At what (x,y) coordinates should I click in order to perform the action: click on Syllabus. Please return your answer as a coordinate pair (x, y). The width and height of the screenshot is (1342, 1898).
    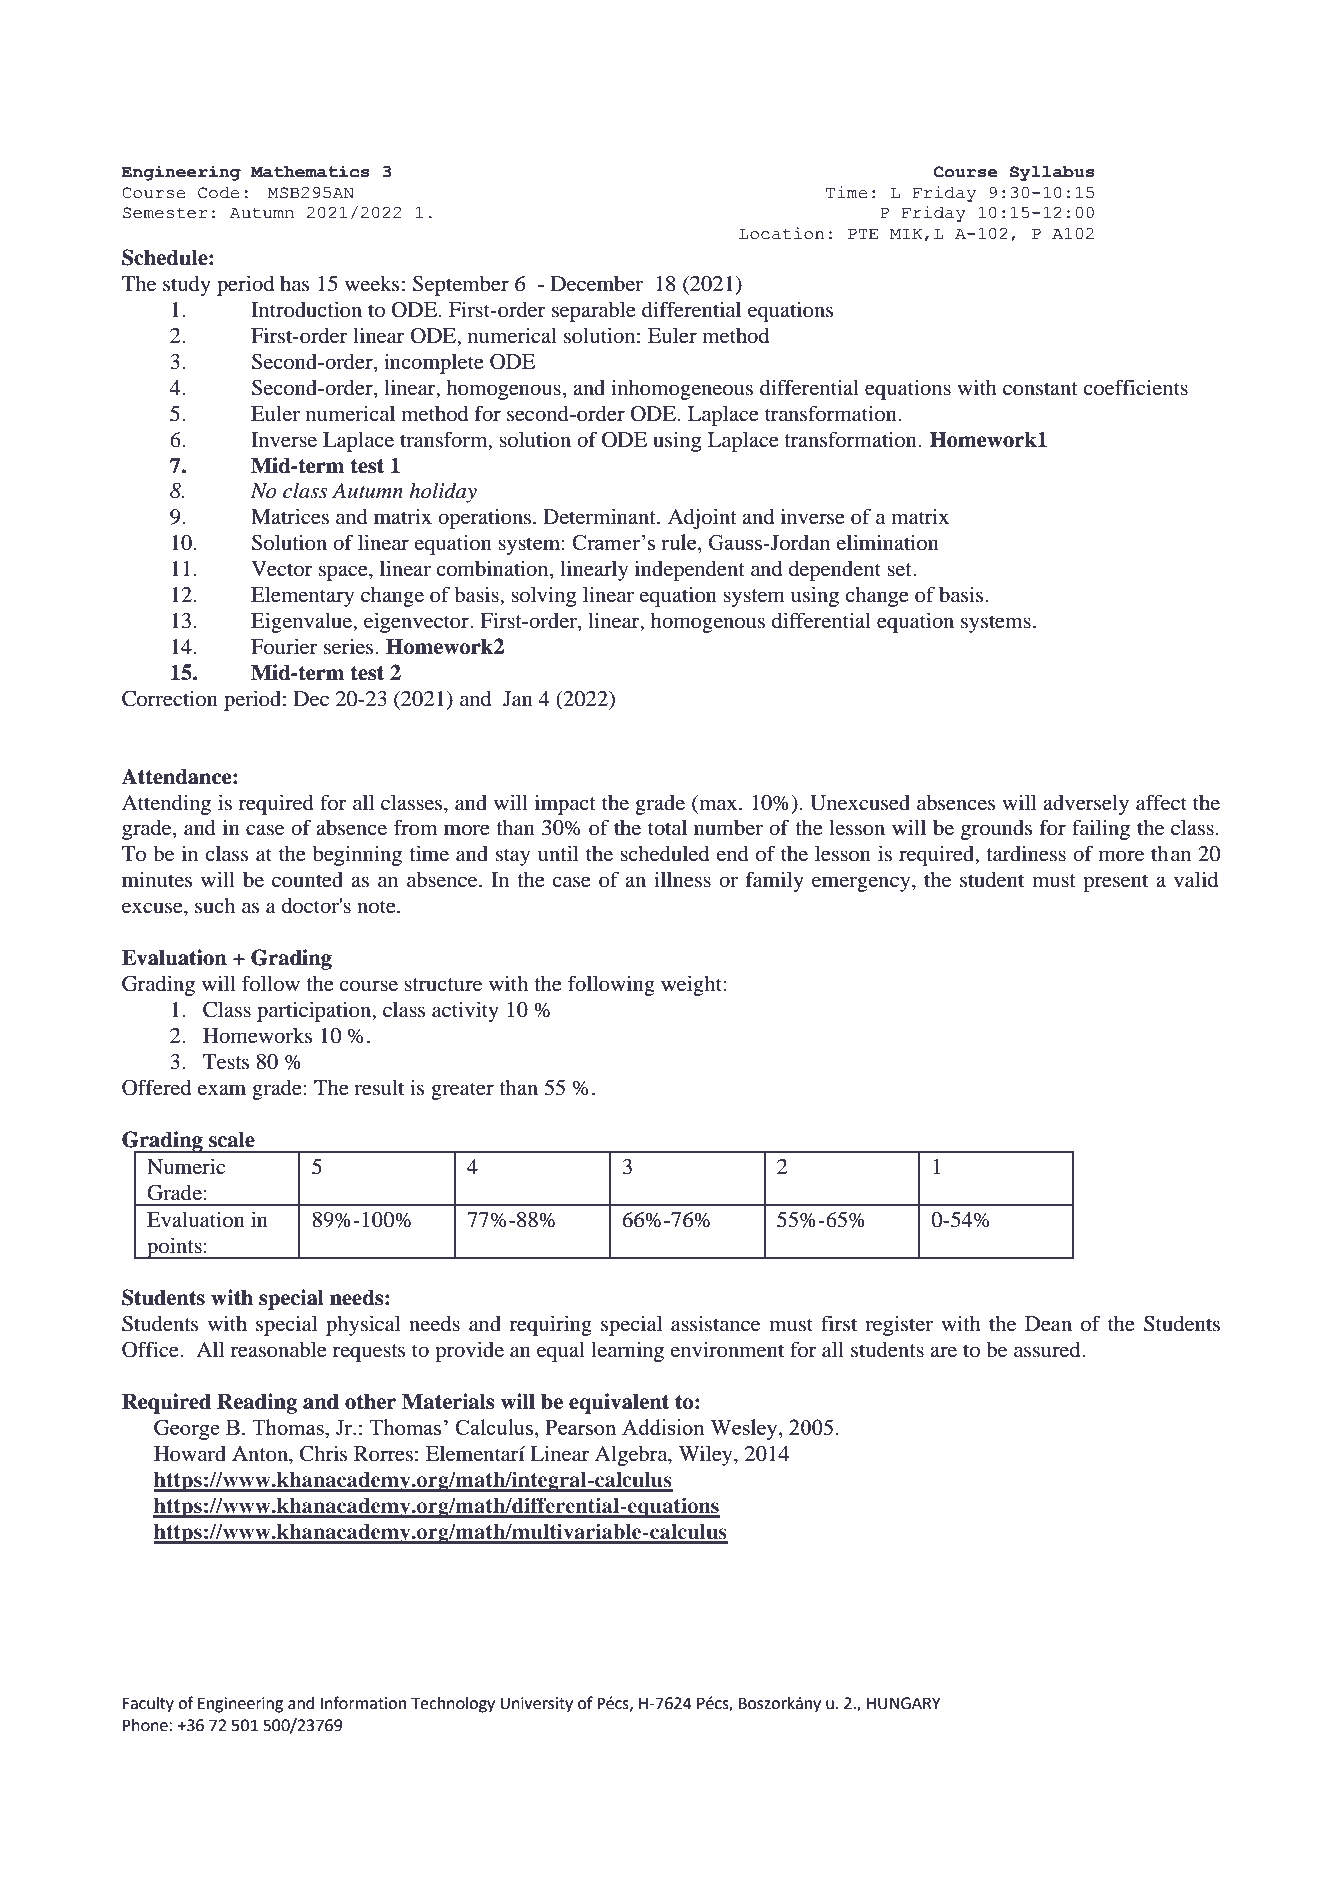
    Looking at the image, I should click on (1052, 173).
